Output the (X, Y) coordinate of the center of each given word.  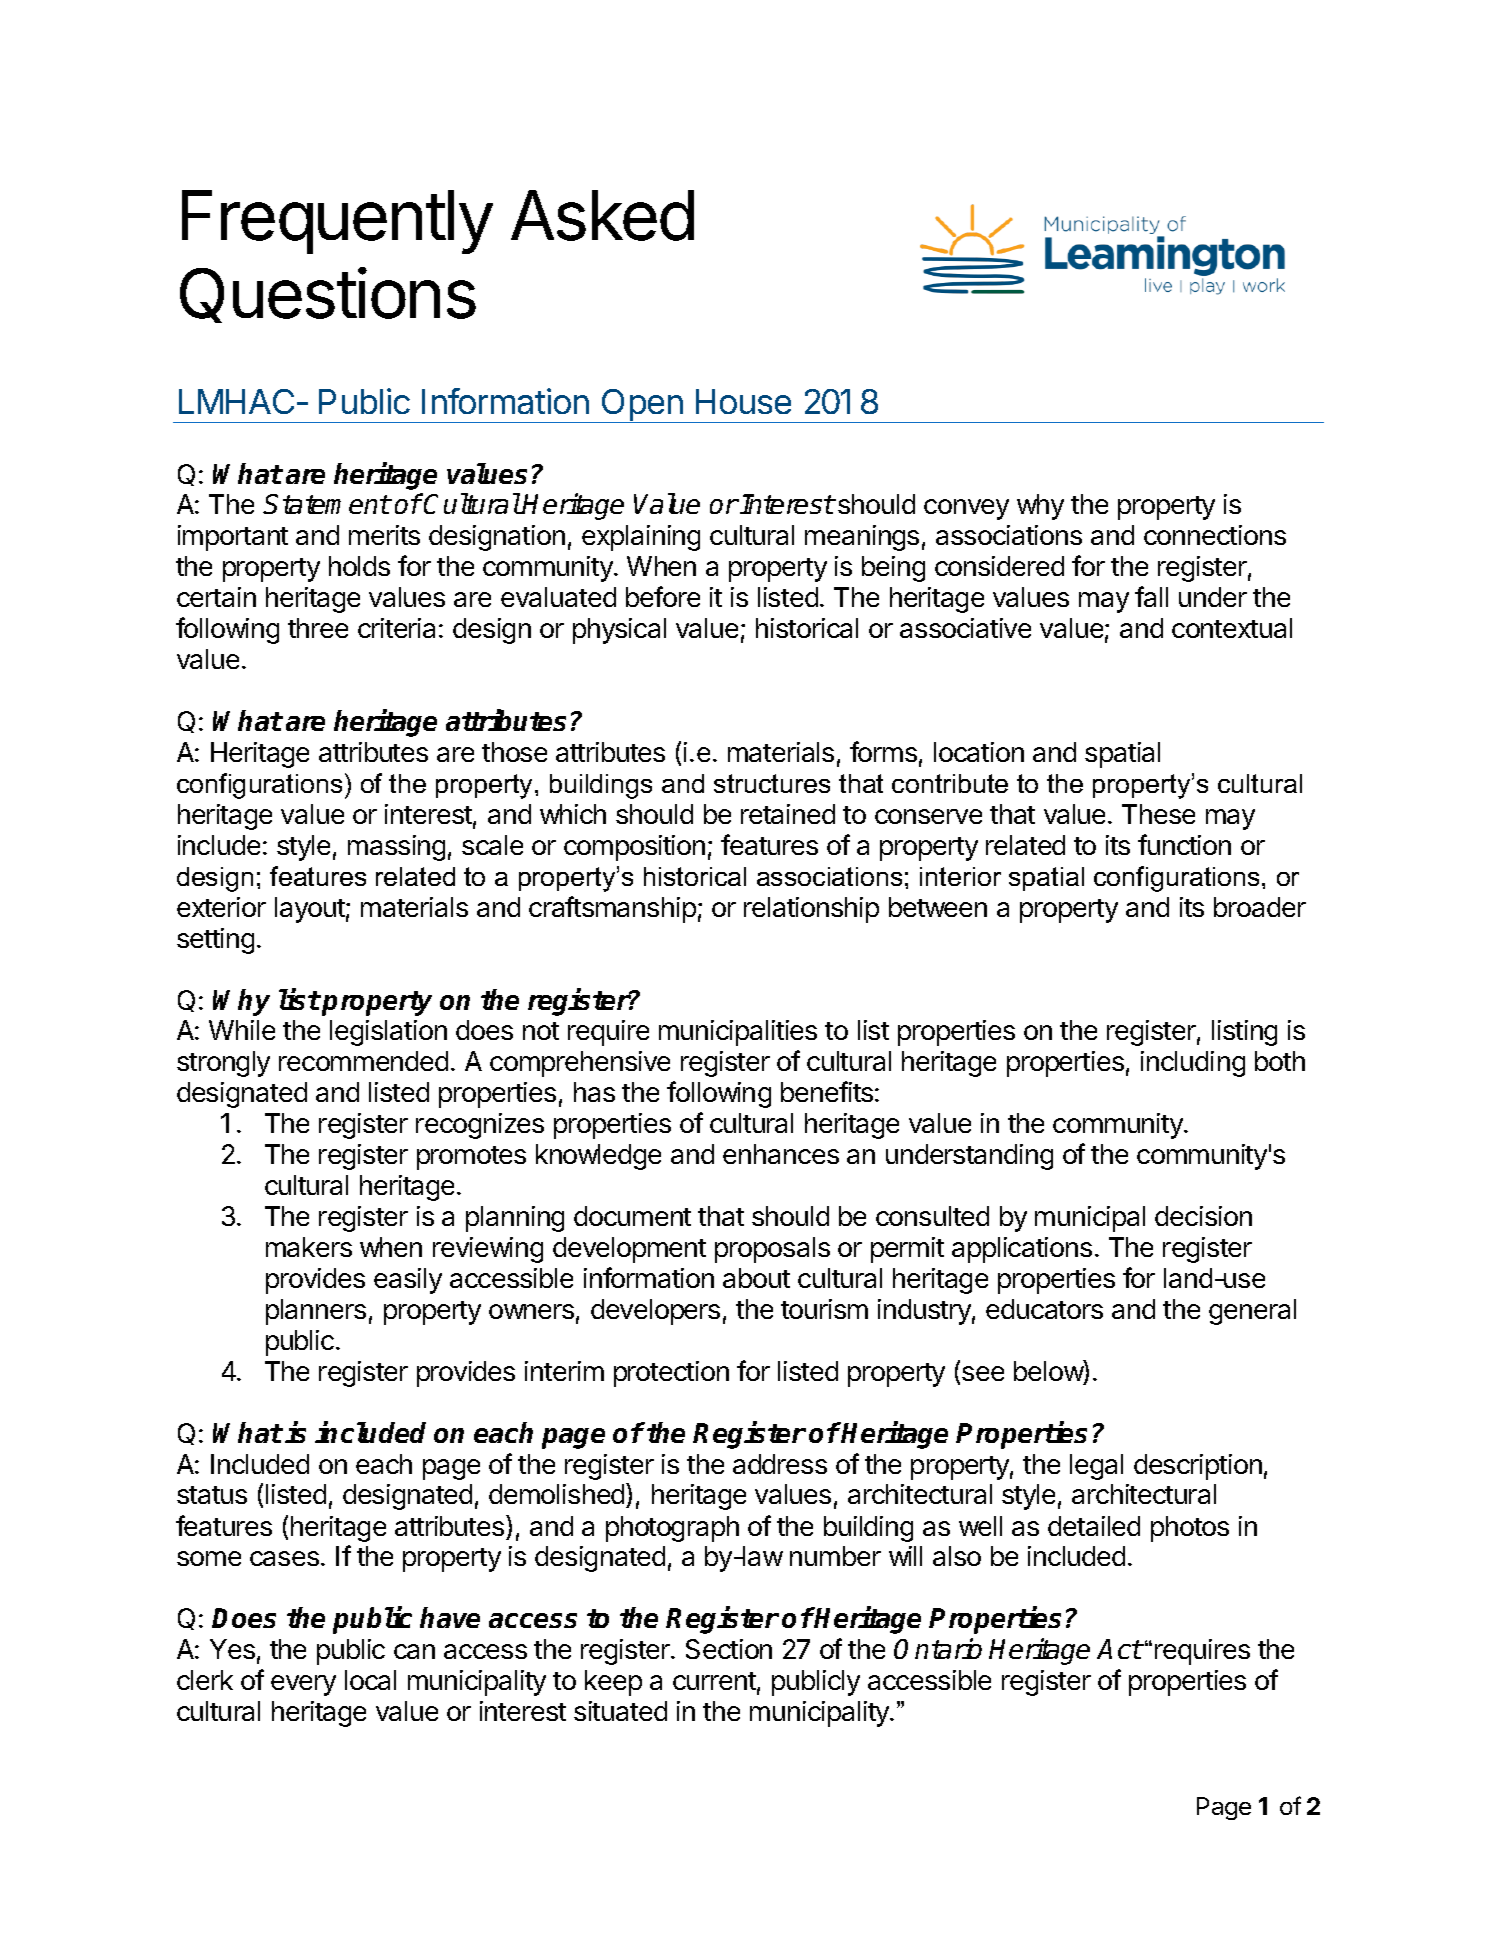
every (303, 1685)
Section (729, 1649)
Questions (328, 295)
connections (1215, 535)
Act (1119, 1649)
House (743, 401)
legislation (388, 1033)
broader (1260, 907)
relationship (811, 910)
